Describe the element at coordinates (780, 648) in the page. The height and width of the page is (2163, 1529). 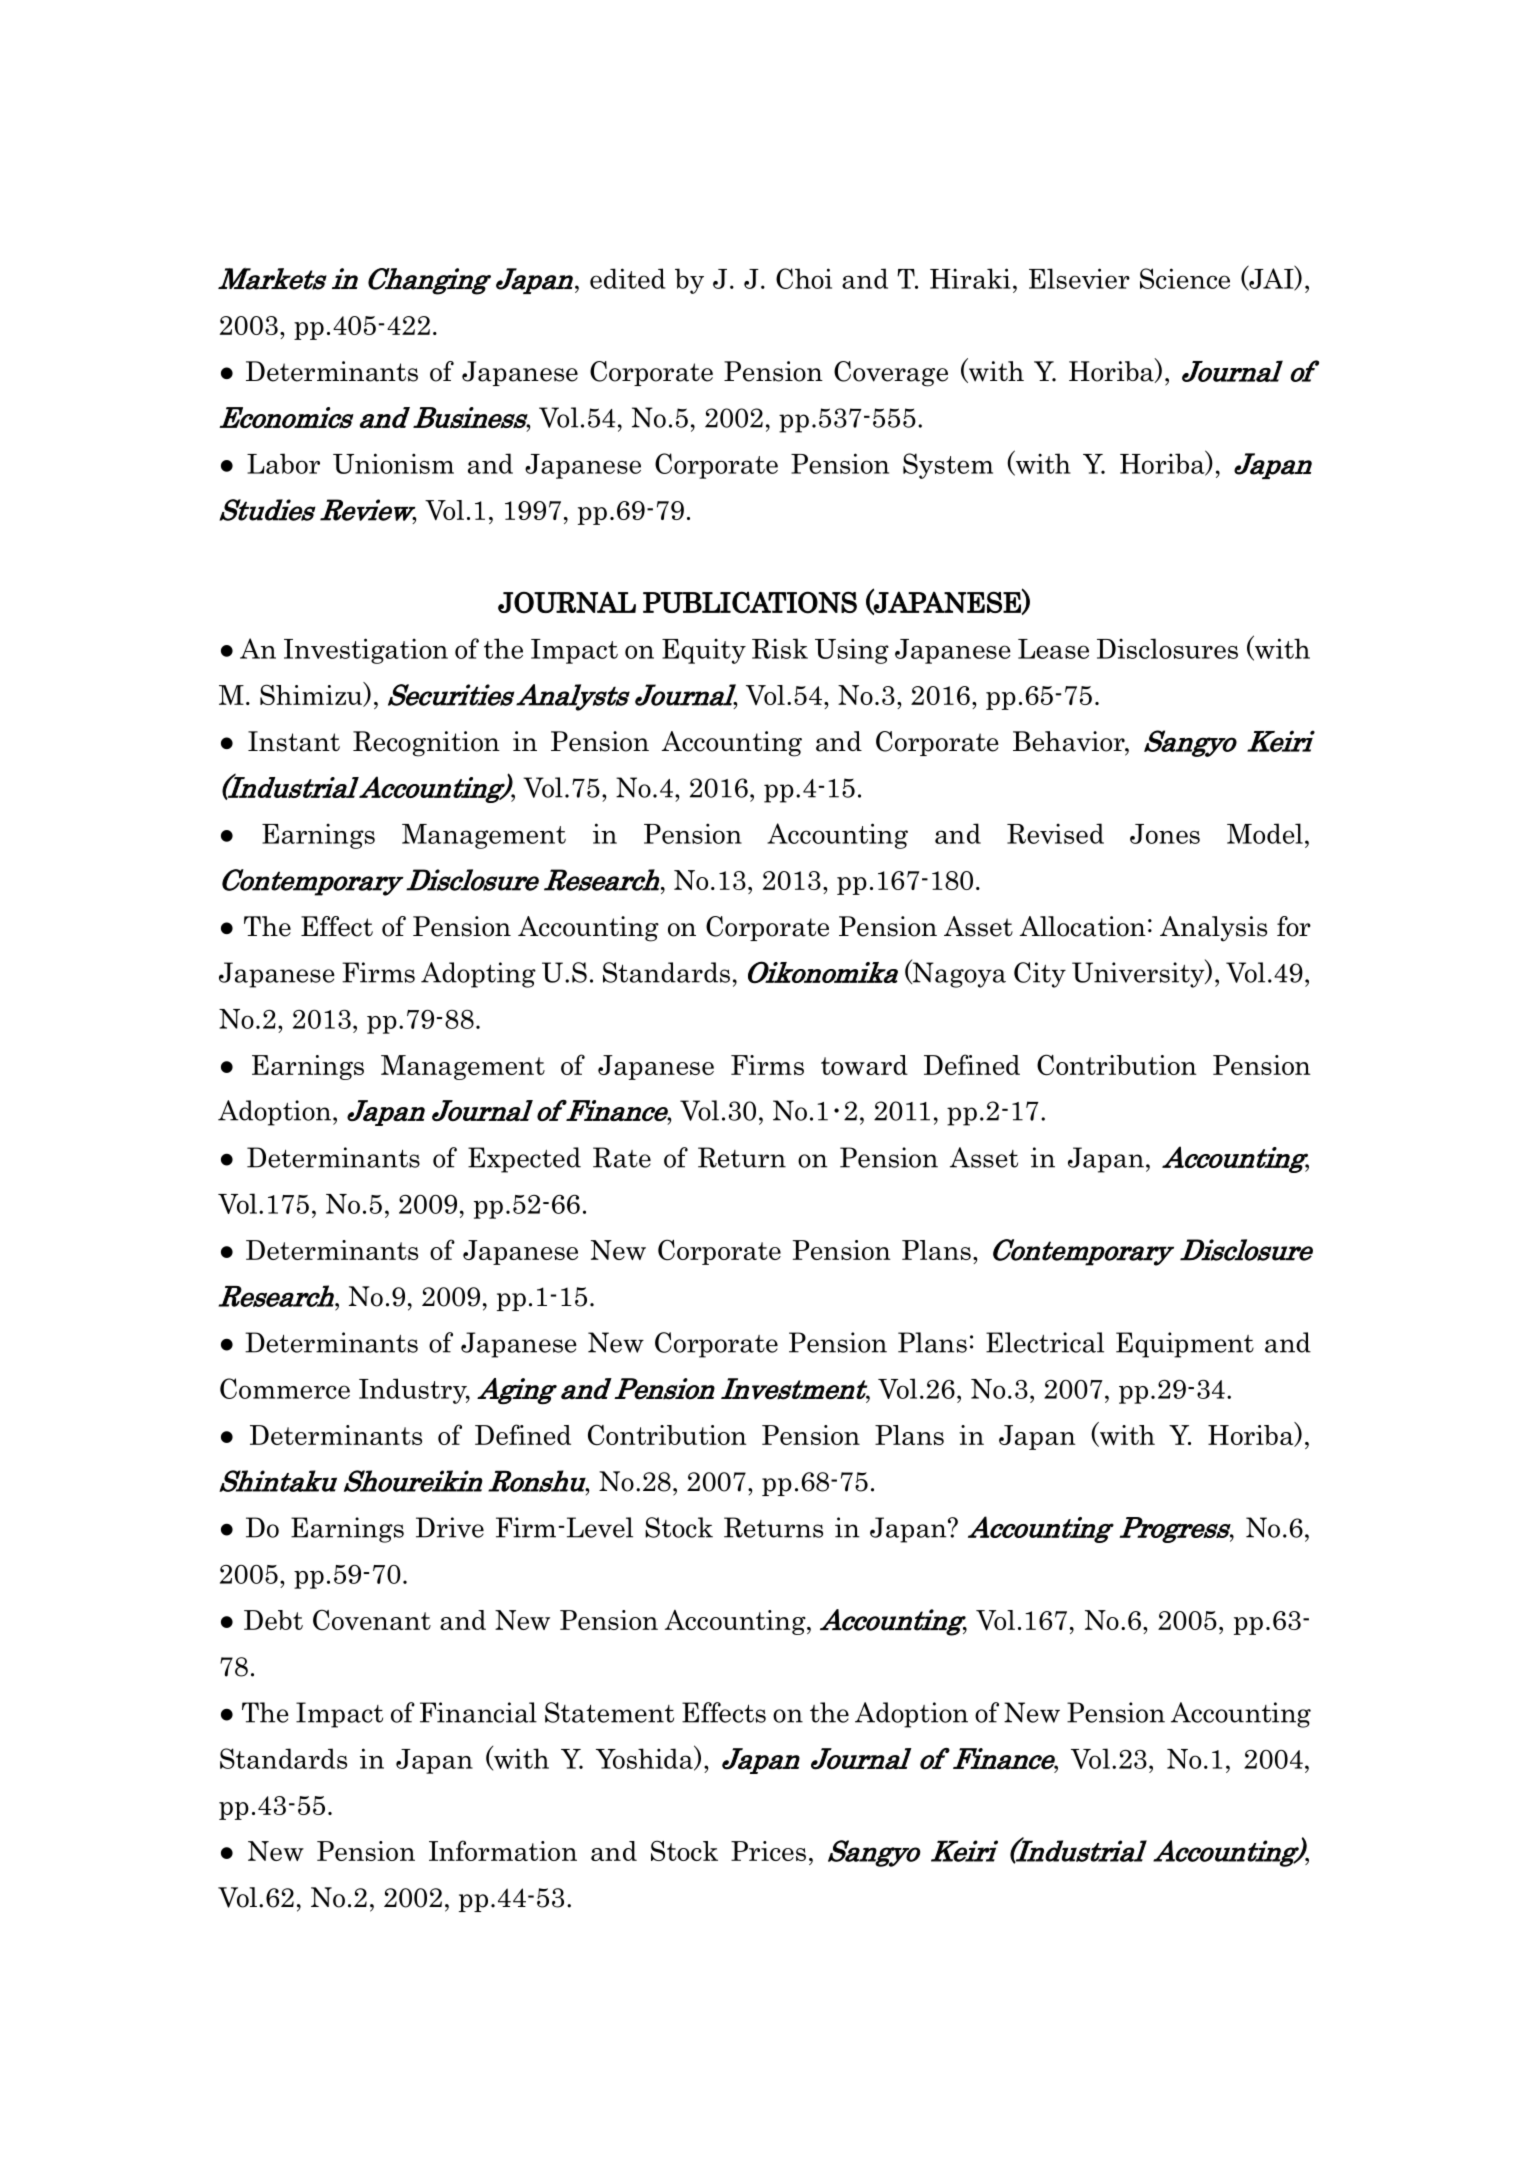
I see `Risk` at that location.
